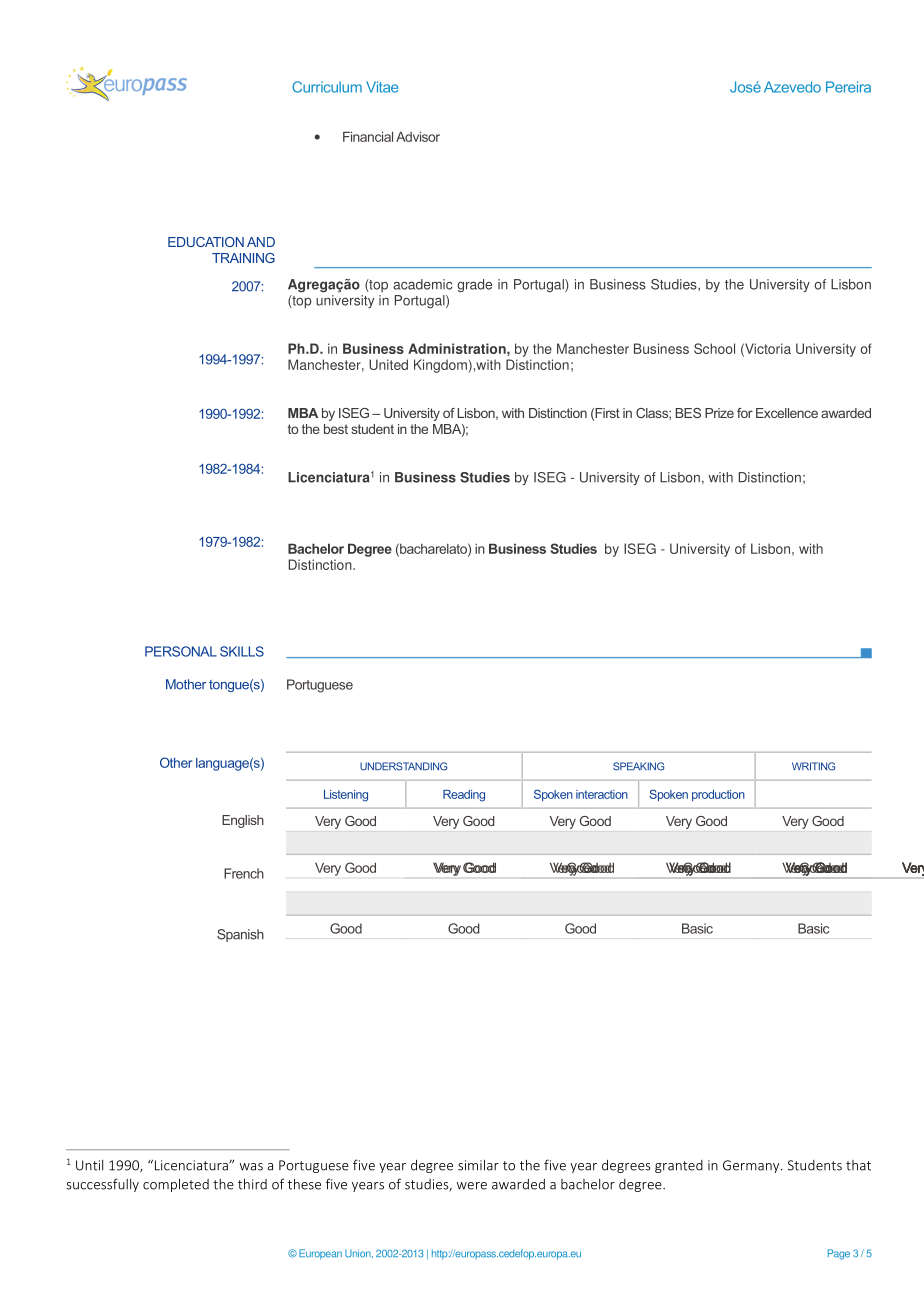 The width and height of the screenshot is (924, 1308). I want to click on Germany, so click(752, 1166).
